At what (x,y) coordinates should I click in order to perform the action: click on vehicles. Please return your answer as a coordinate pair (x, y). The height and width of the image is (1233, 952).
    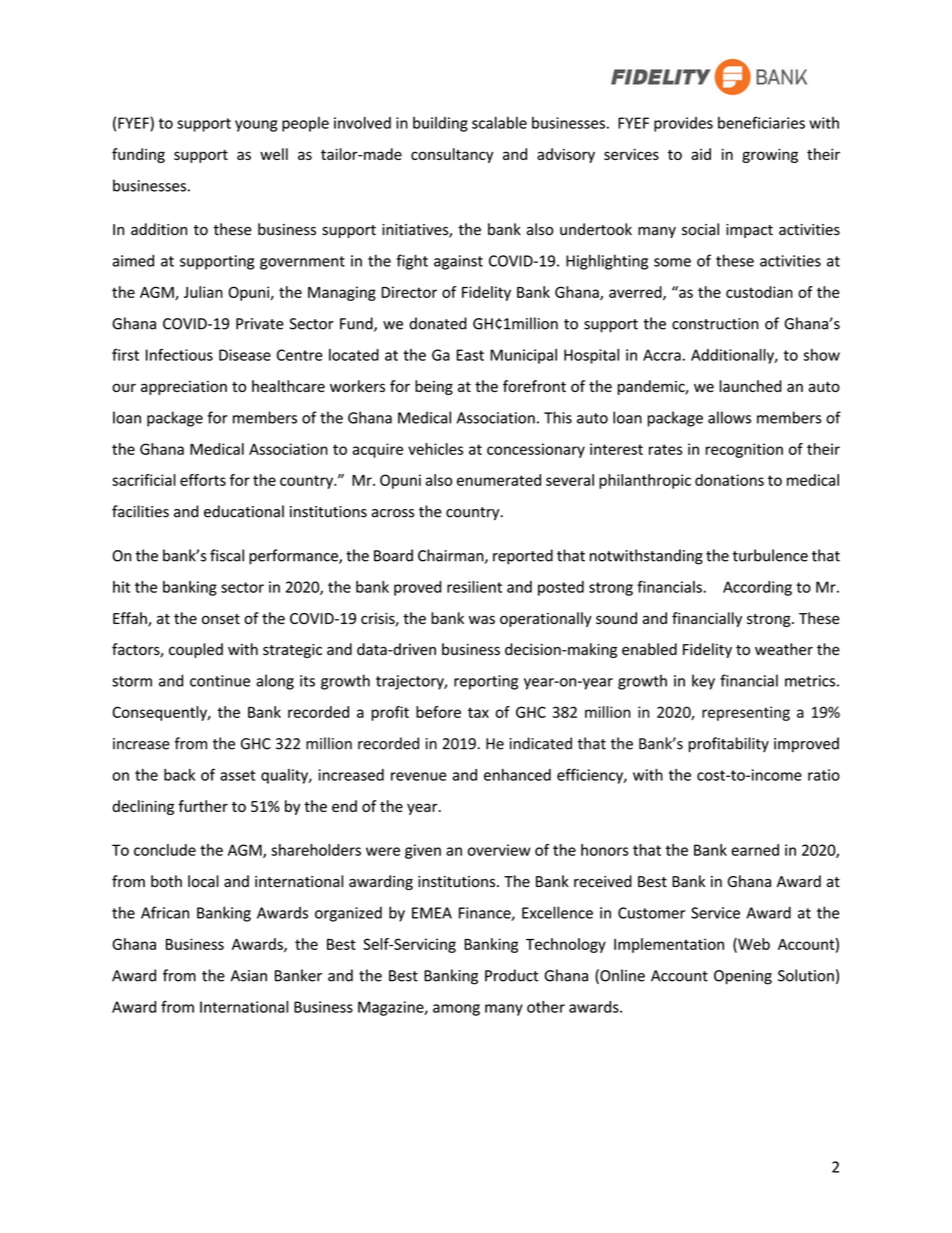
    Looking at the image, I should click on (435, 449).
